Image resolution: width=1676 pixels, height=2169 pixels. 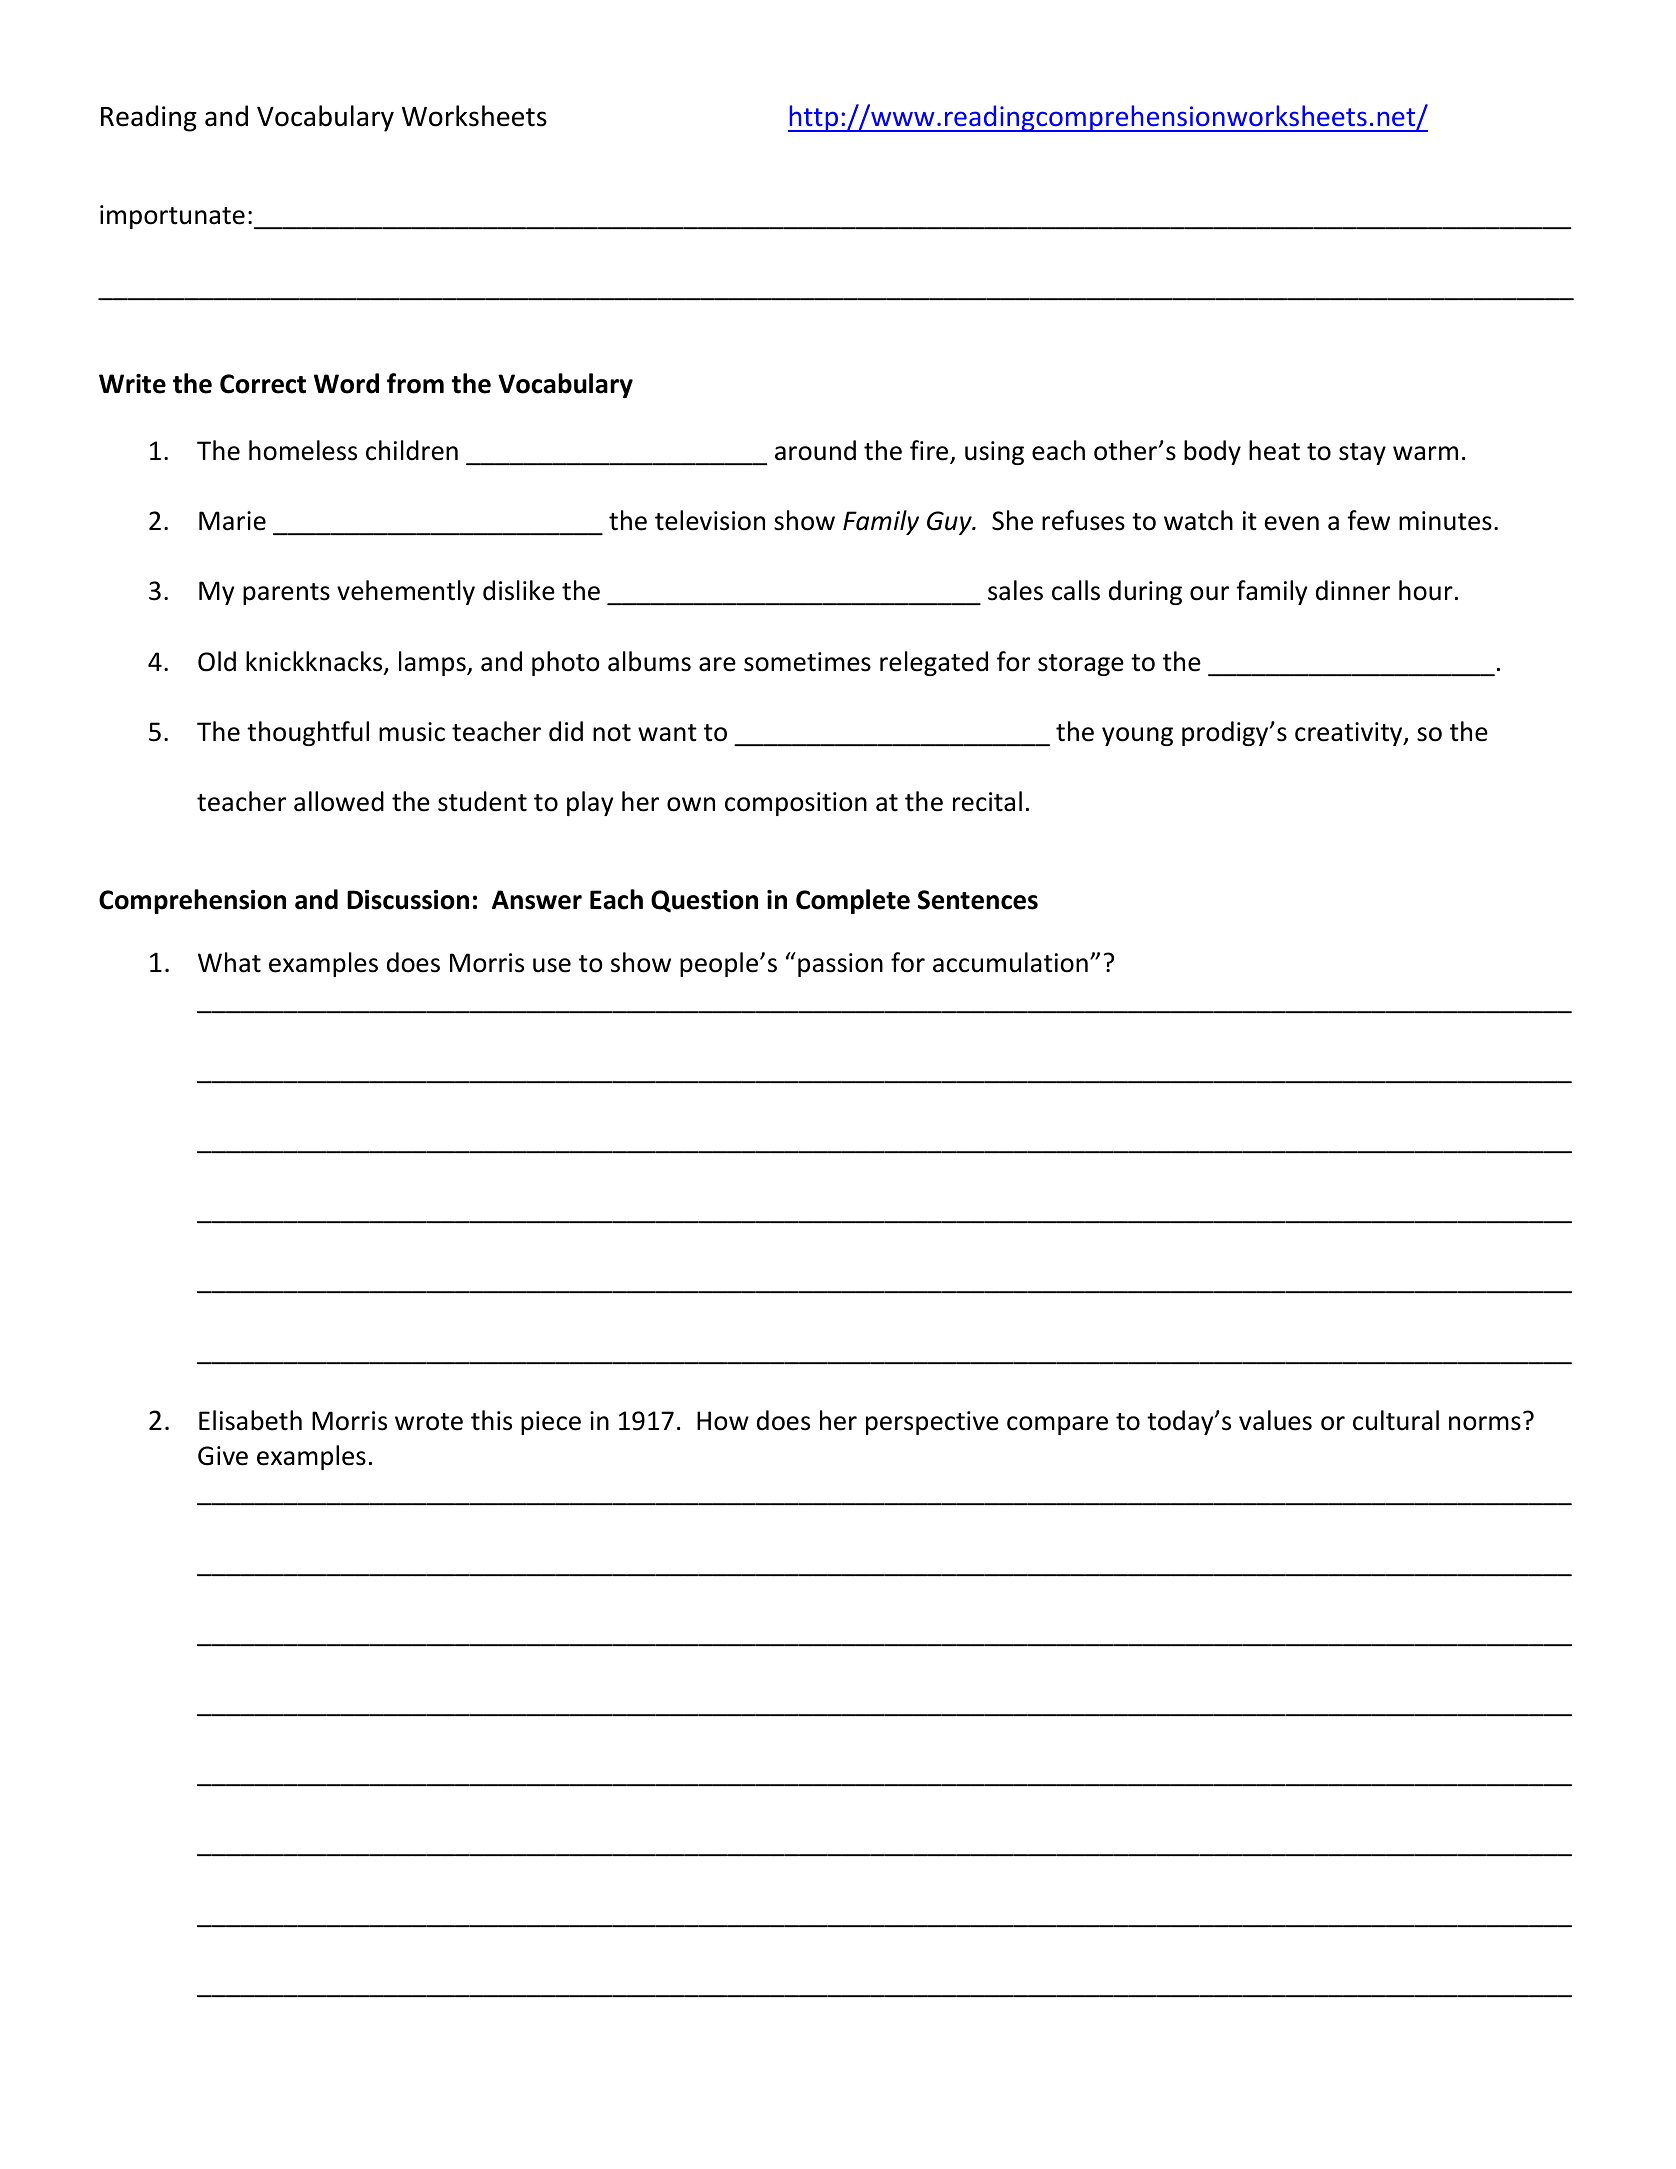 I want to click on Correct, so click(x=263, y=384).
